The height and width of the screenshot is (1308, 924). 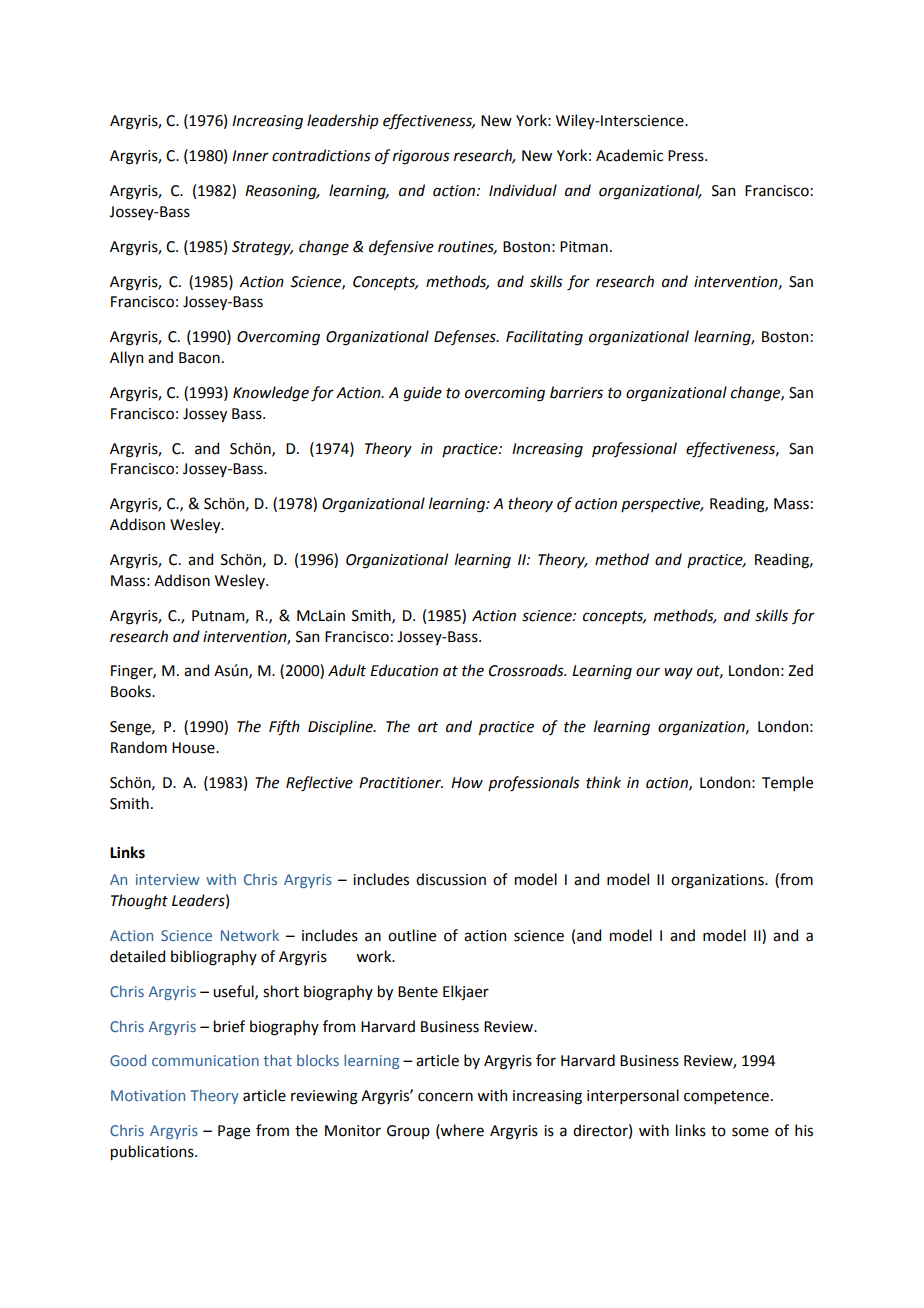 I want to click on Education, so click(x=404, y=670).
